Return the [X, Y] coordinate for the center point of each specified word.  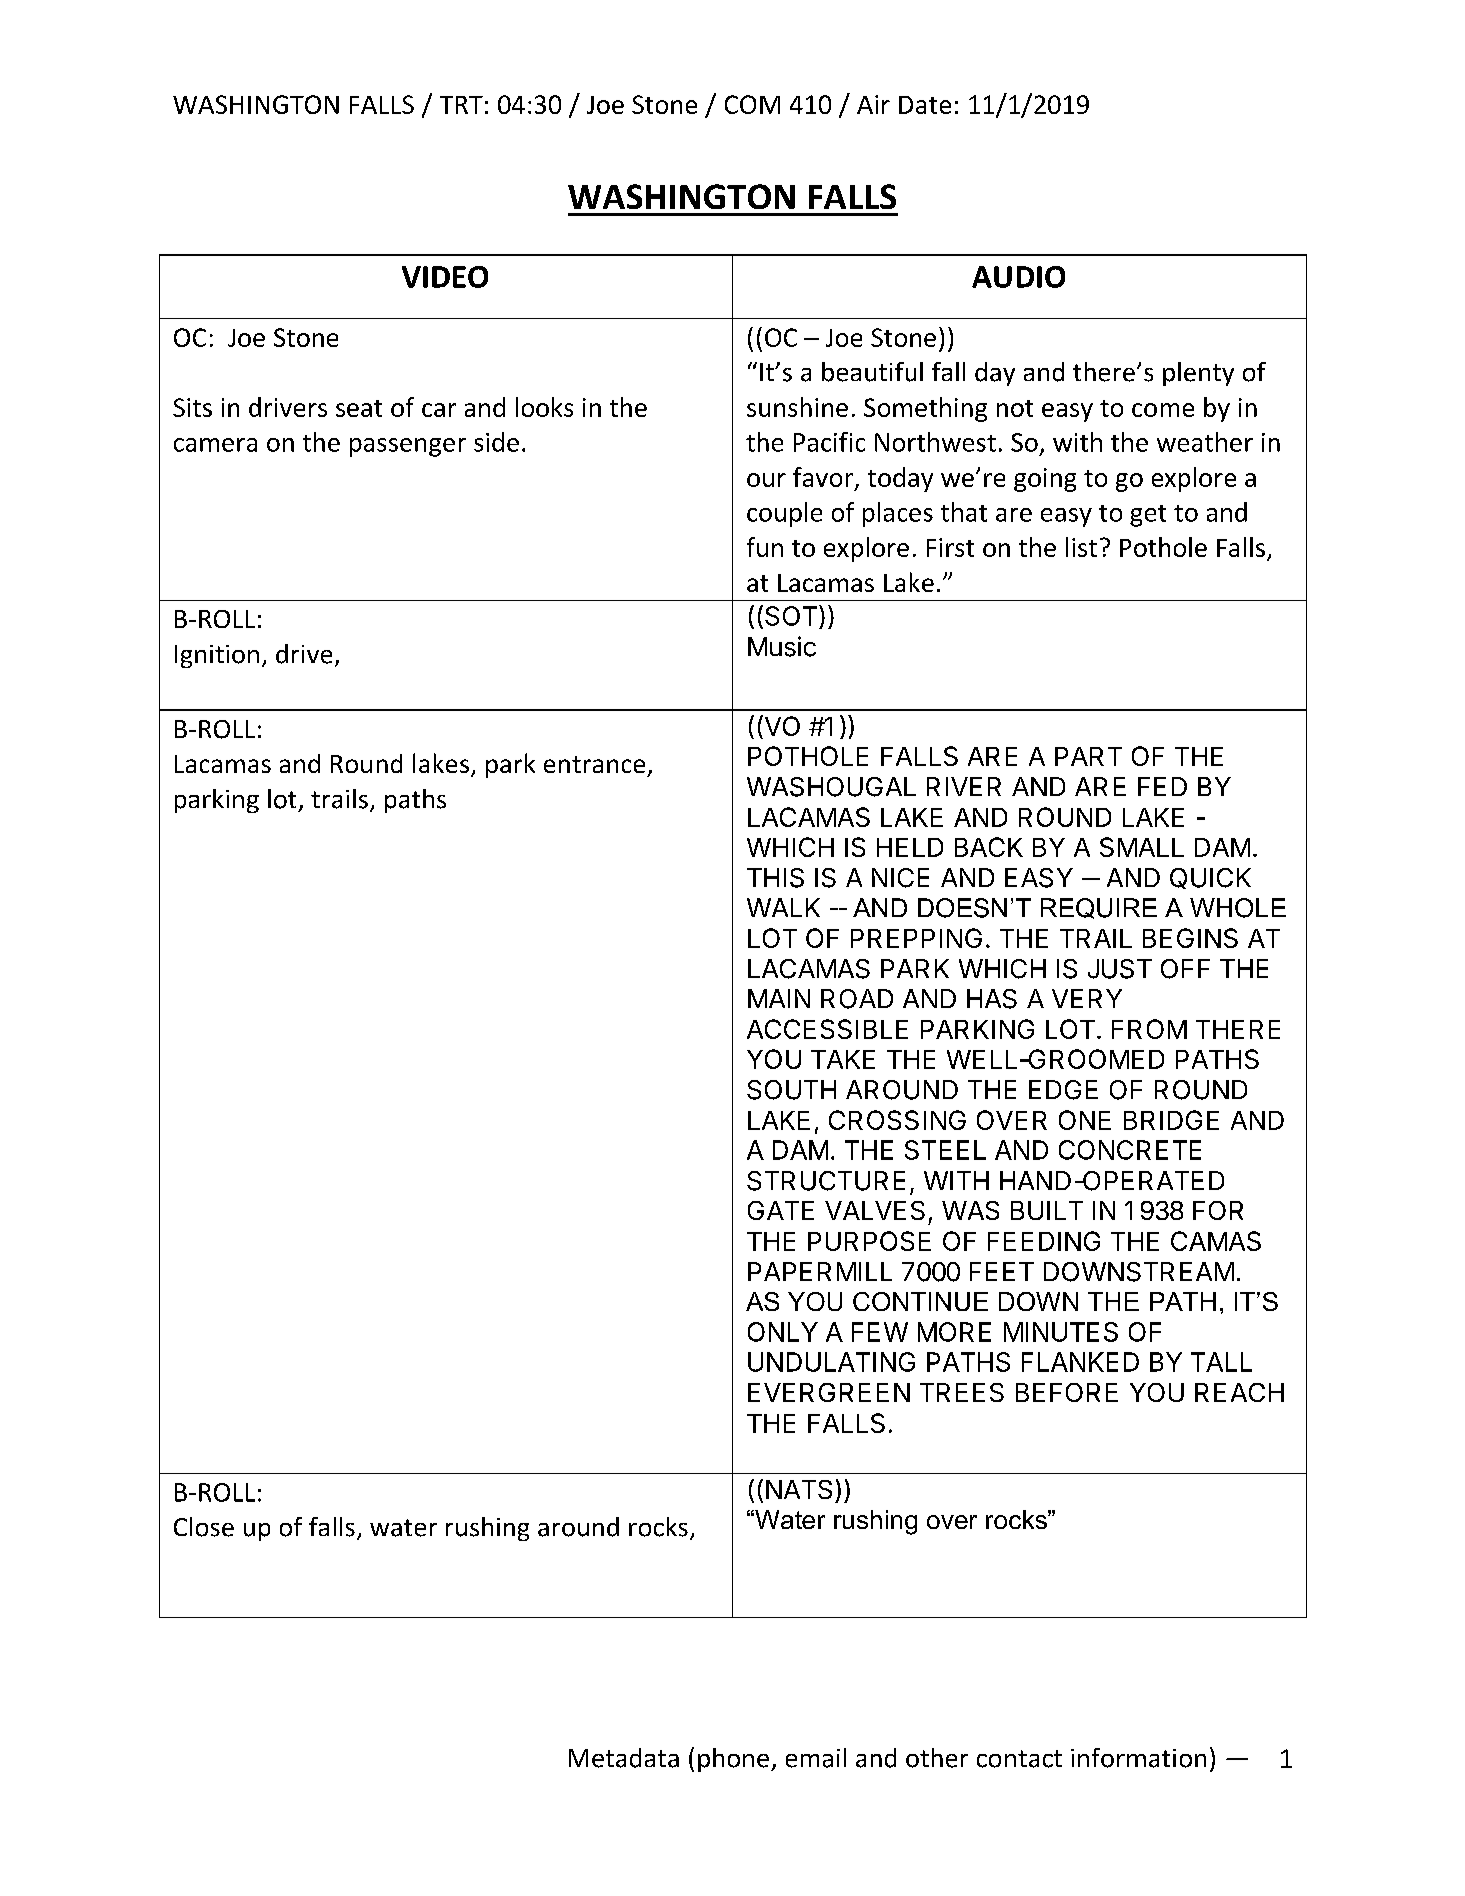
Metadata [624, 1758]
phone [733, 1760]
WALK [783, 907]
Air [873, 104]
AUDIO [1018, 277]
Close [204, 1527]
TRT [461, 105]
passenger [408, 447]
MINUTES [1061, 1332]
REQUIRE [1099, 908]
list [1081, 547]
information [1138, 1758]
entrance [594, 764]
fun [765, 547]
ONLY [783, 1332]
